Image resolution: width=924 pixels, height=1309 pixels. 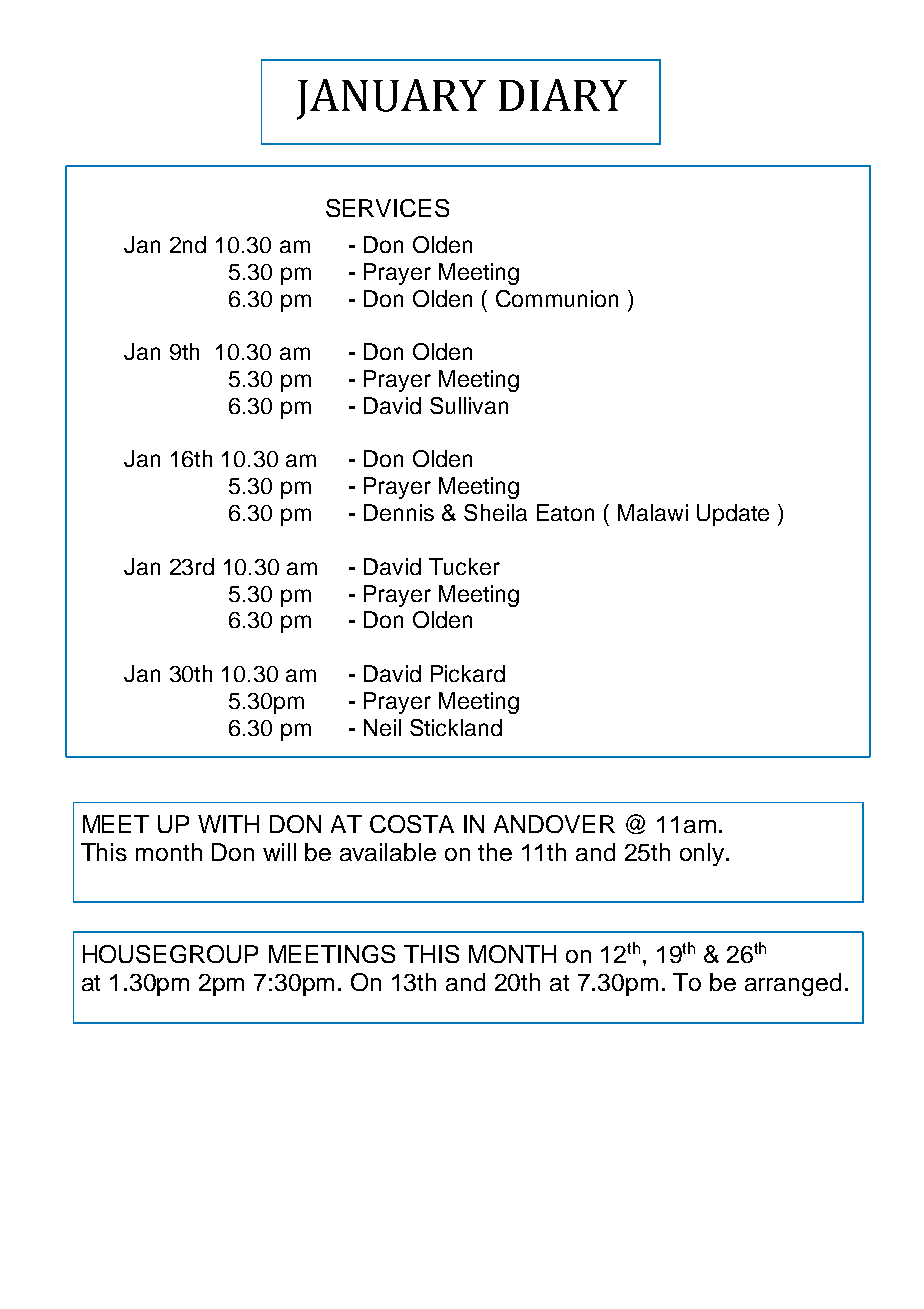 I want to click on Malawi, so click(x=653, y=512).
